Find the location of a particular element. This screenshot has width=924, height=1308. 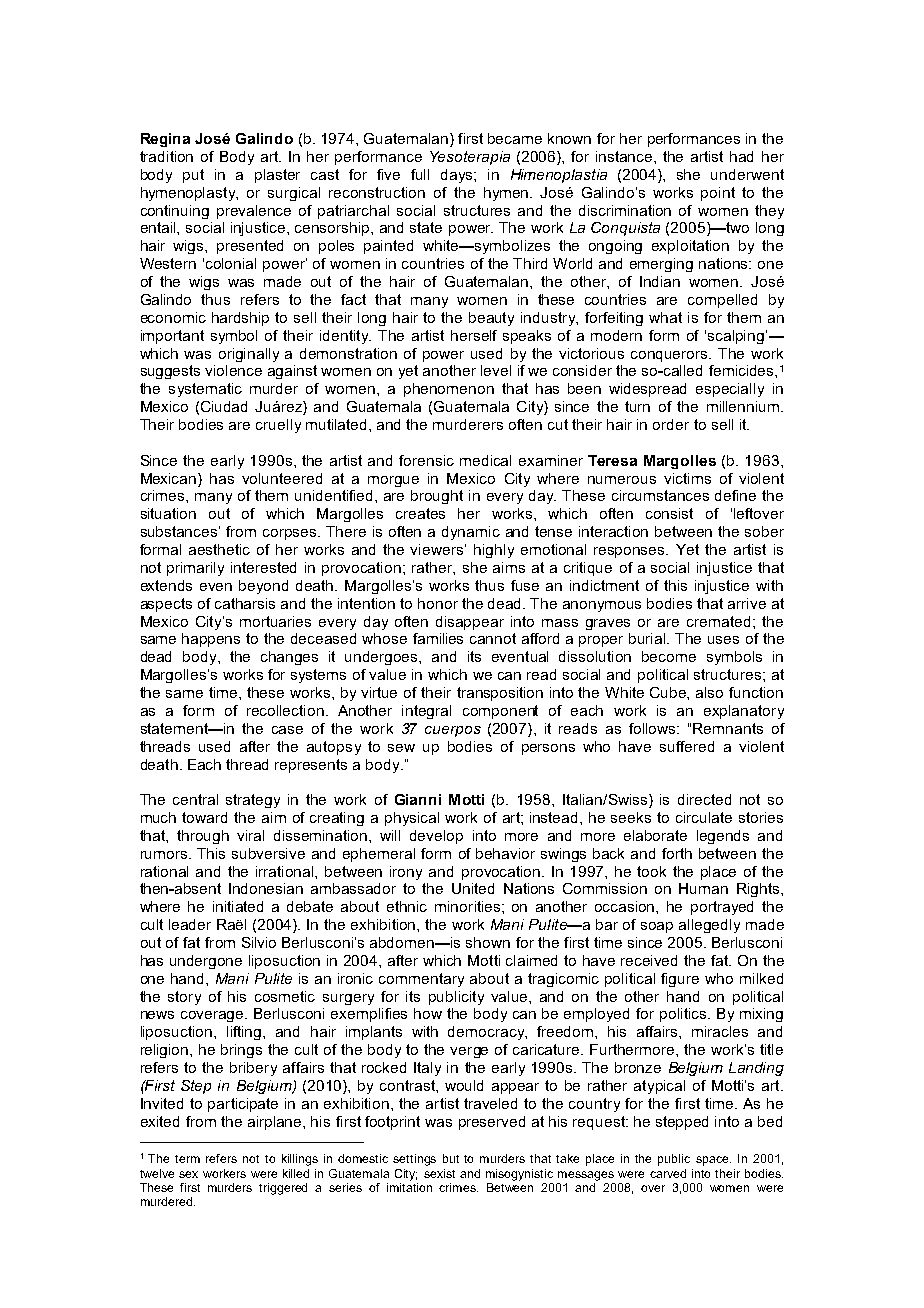

order is located at coordinates (671, 424).
